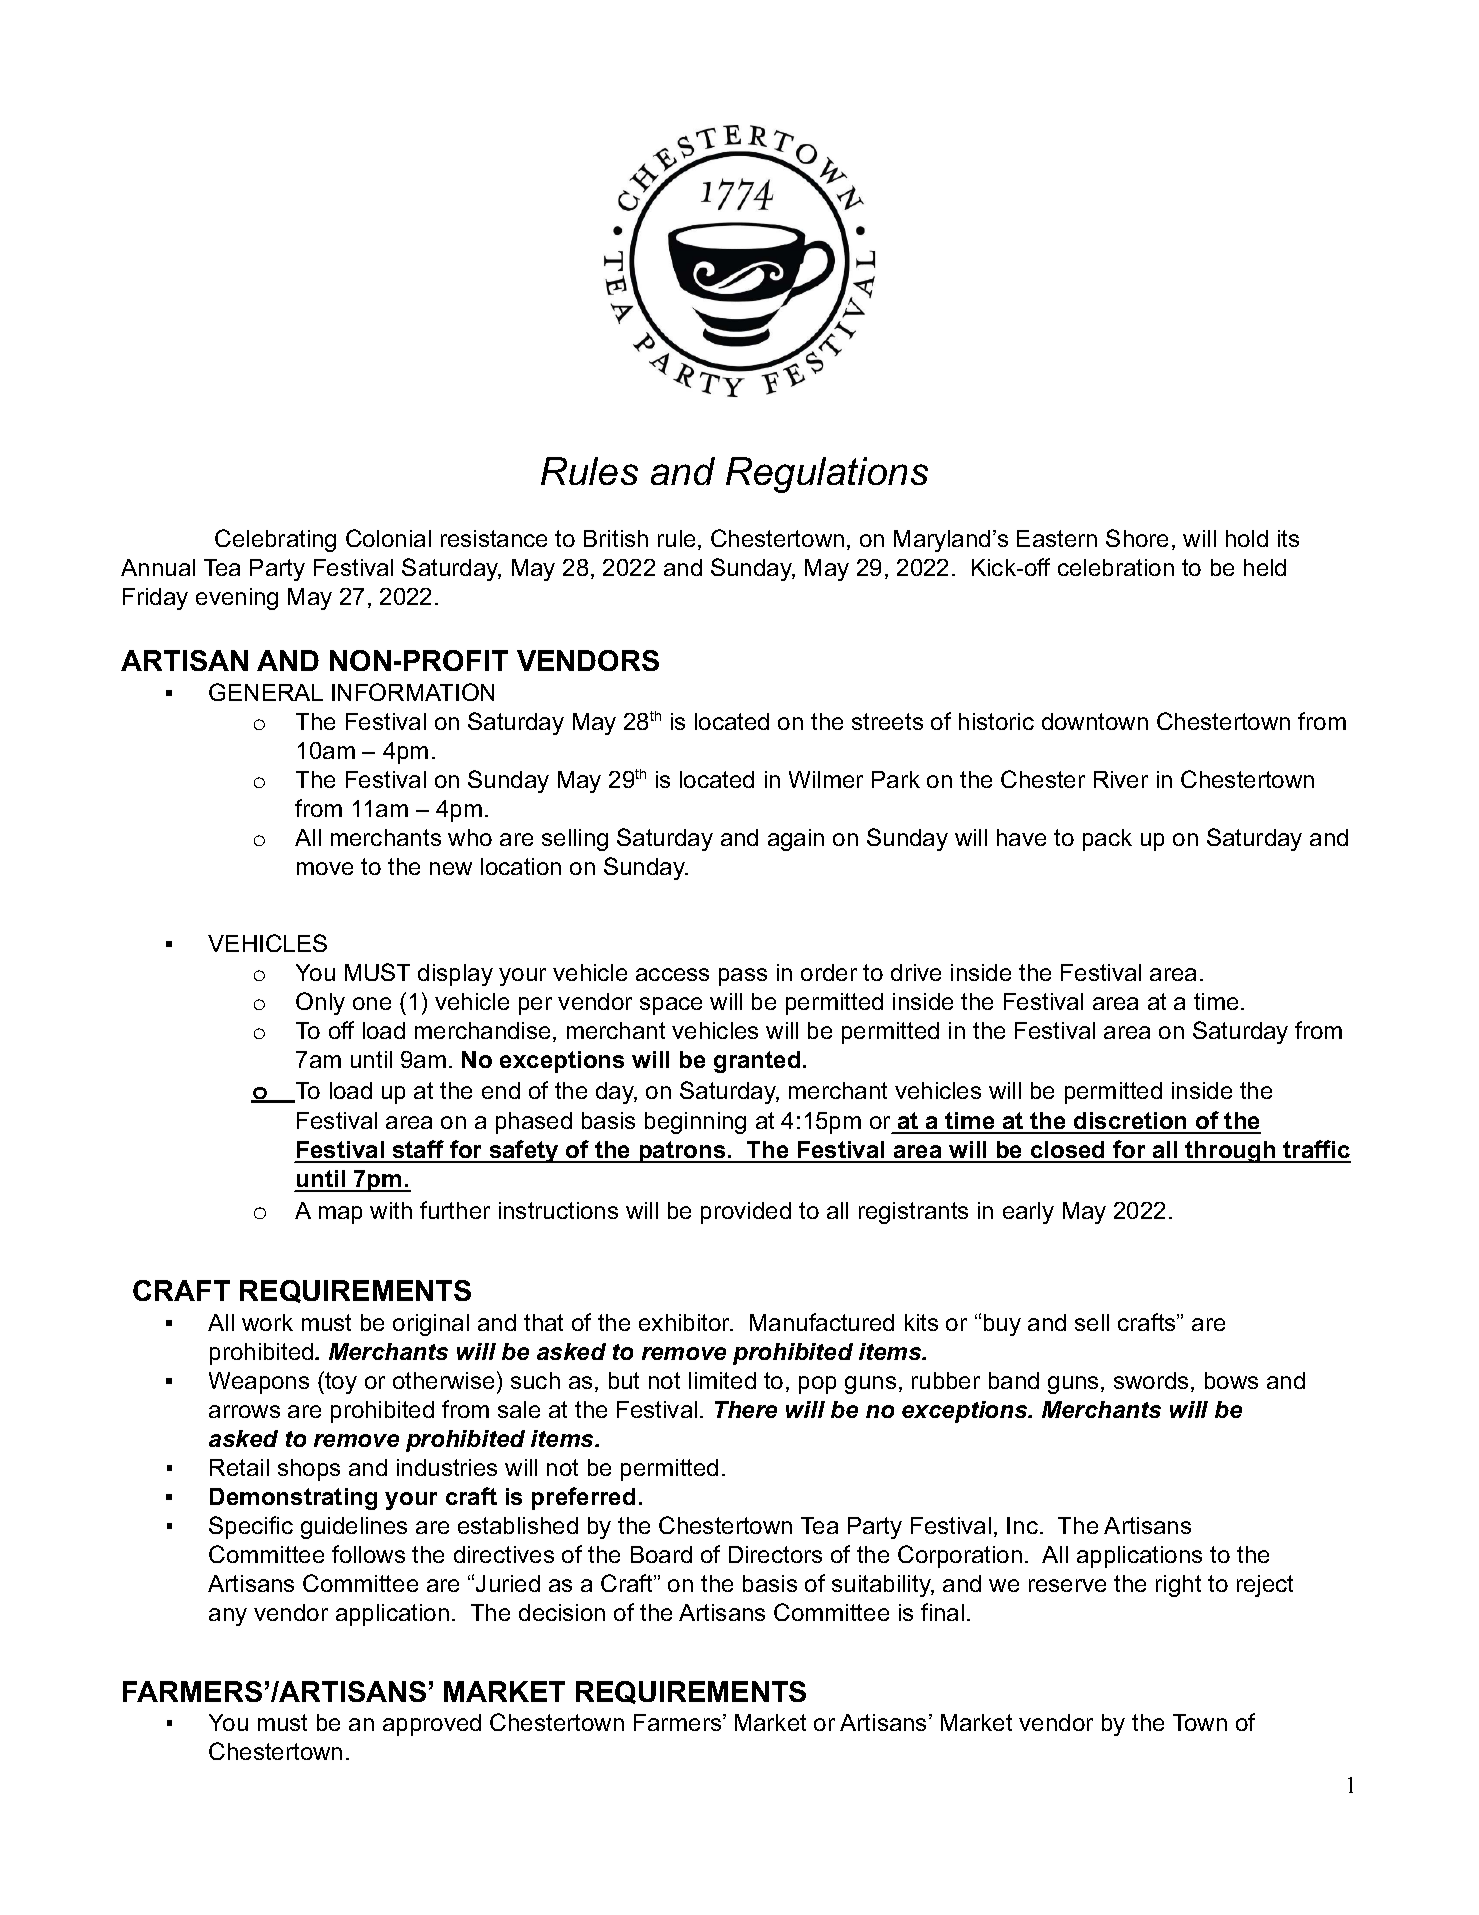 The image size is (1479, 1915). I want to click on Celebrating, so click(275, 540).
